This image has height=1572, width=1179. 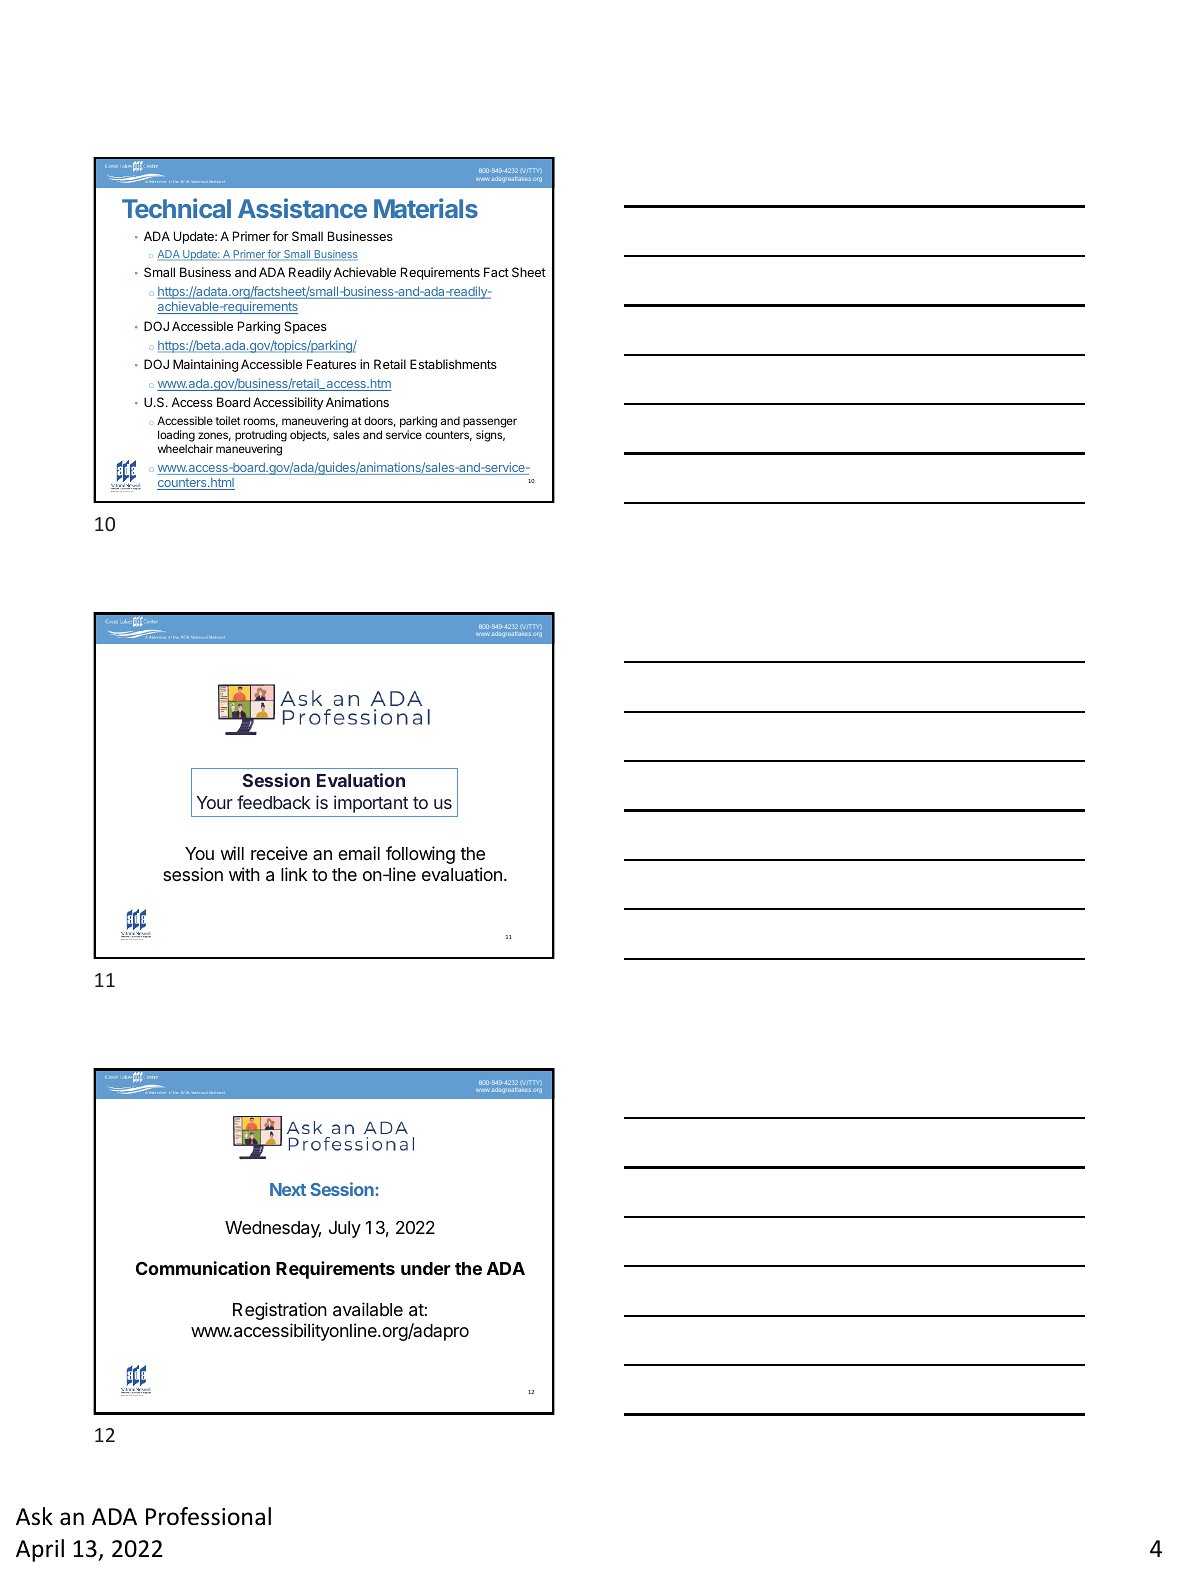 I want to click on Materials, so click(x=426, y=208).
